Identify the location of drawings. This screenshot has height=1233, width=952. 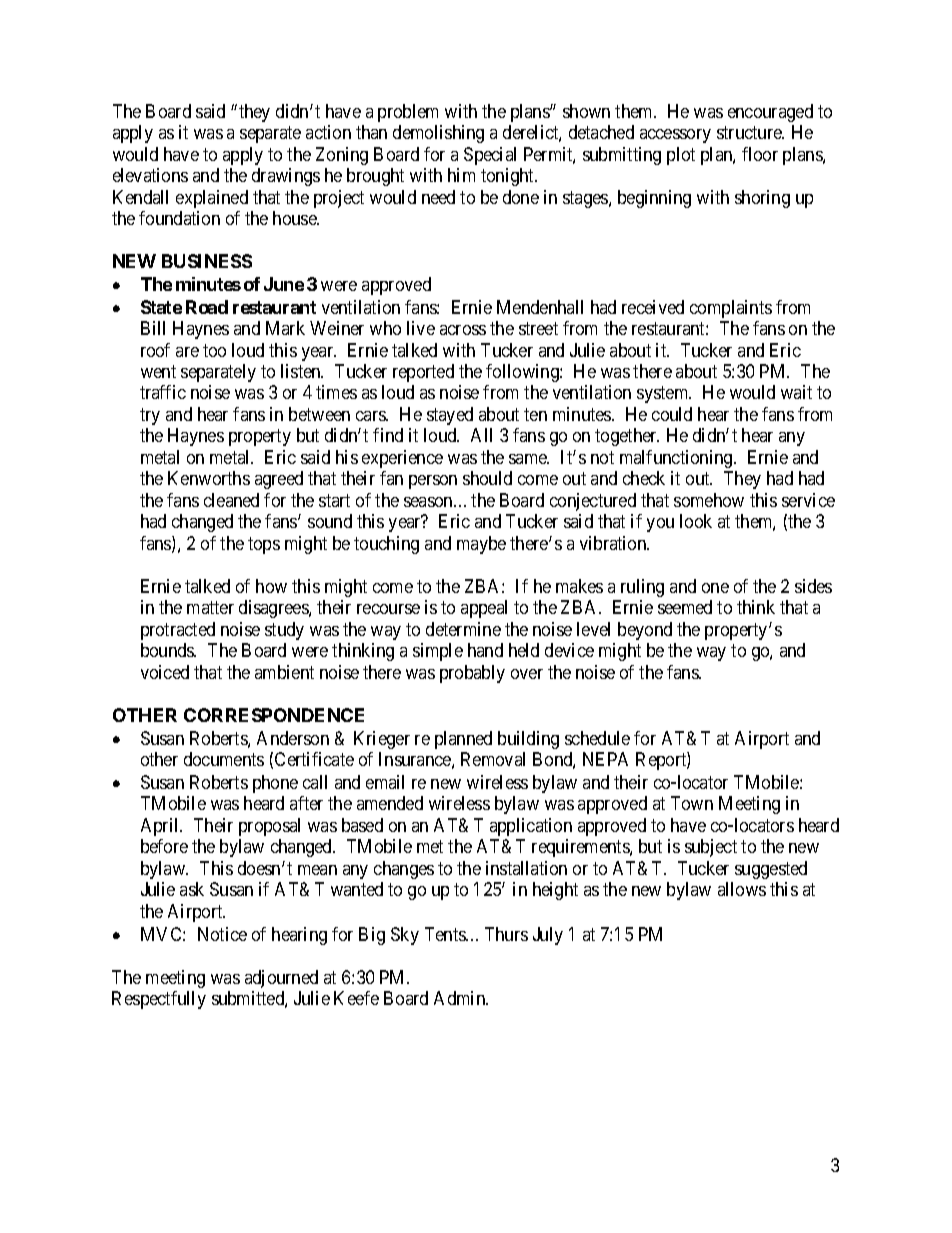
(286, 177).
